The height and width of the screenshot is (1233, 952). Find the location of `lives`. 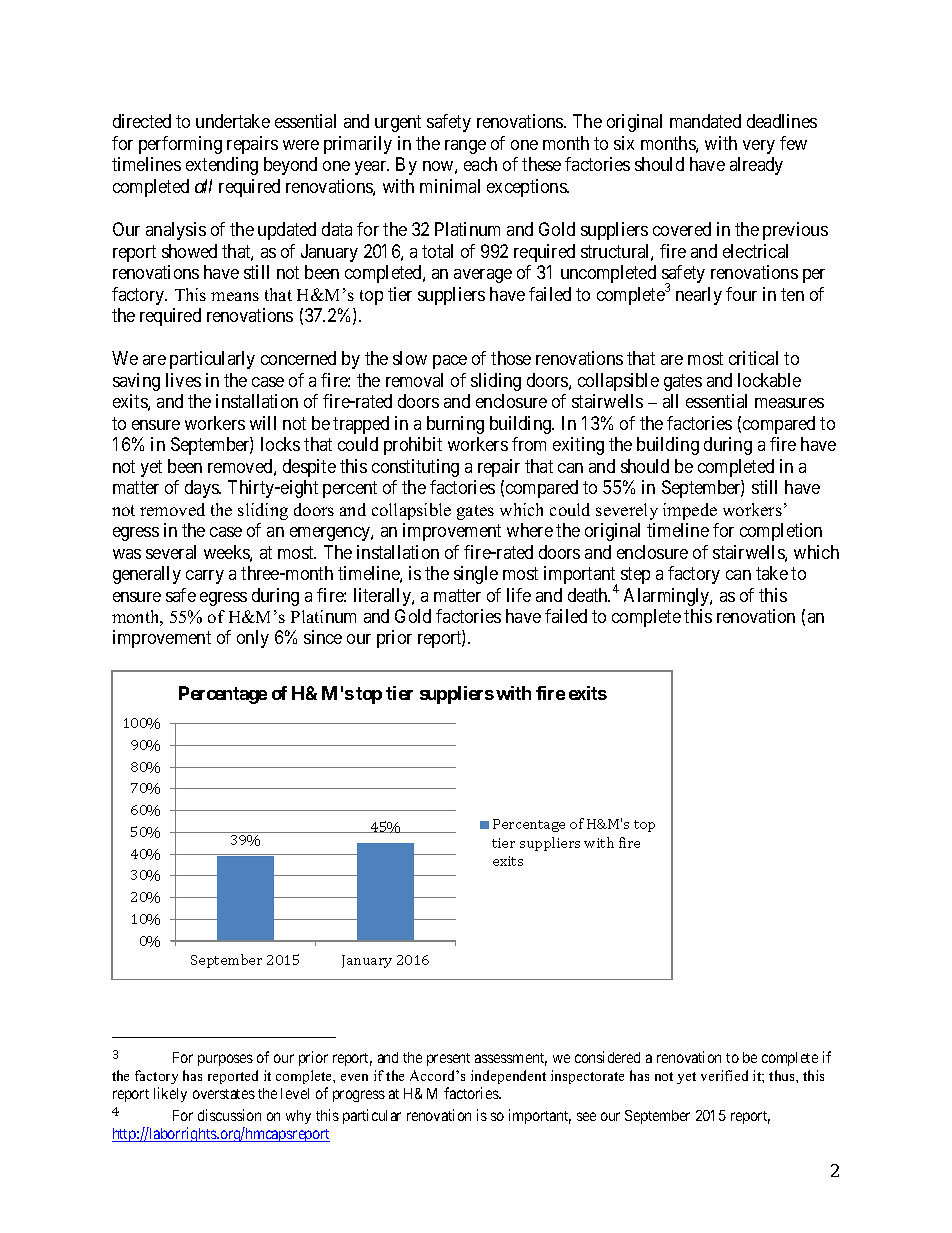

lives is located at coordinates (183, 380).
